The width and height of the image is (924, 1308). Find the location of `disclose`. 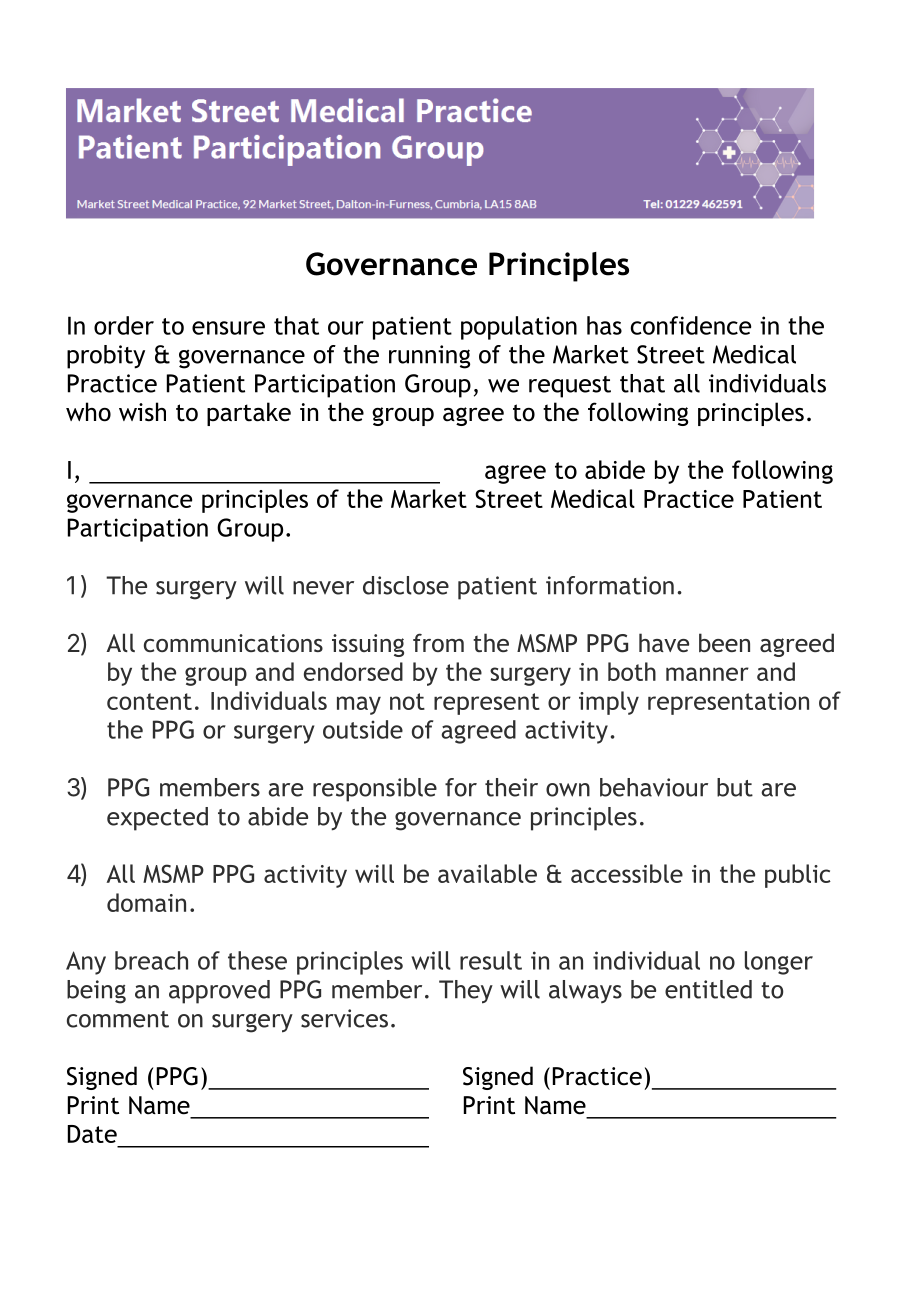

disclose is located at coordinates (406, 585).
